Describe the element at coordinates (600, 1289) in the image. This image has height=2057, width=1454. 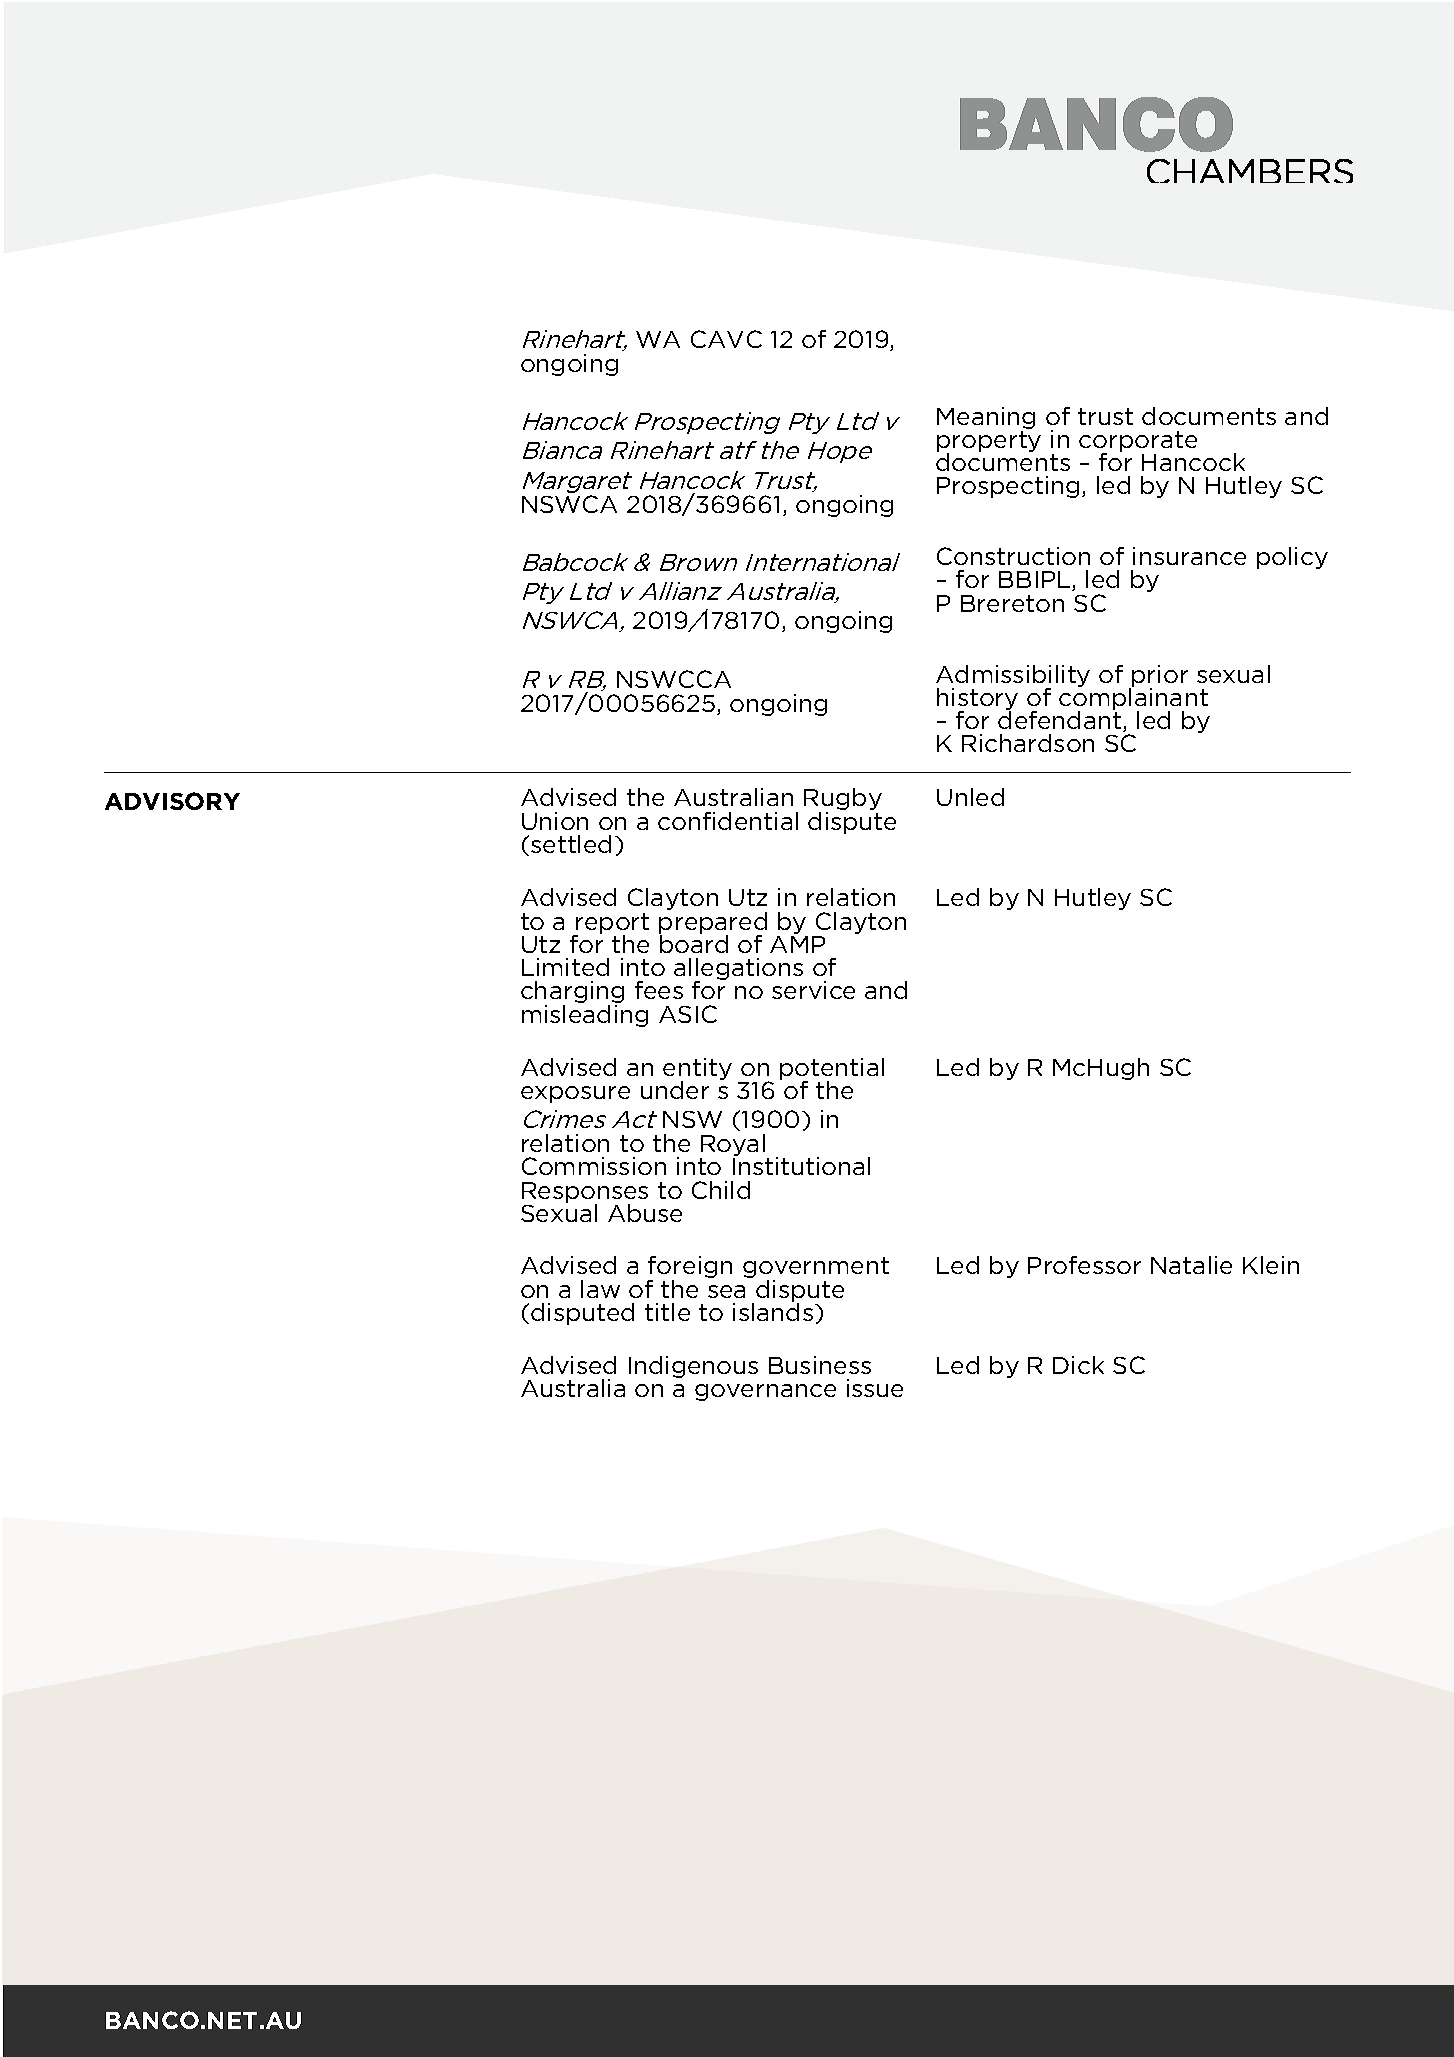
I see `law` at that location.
